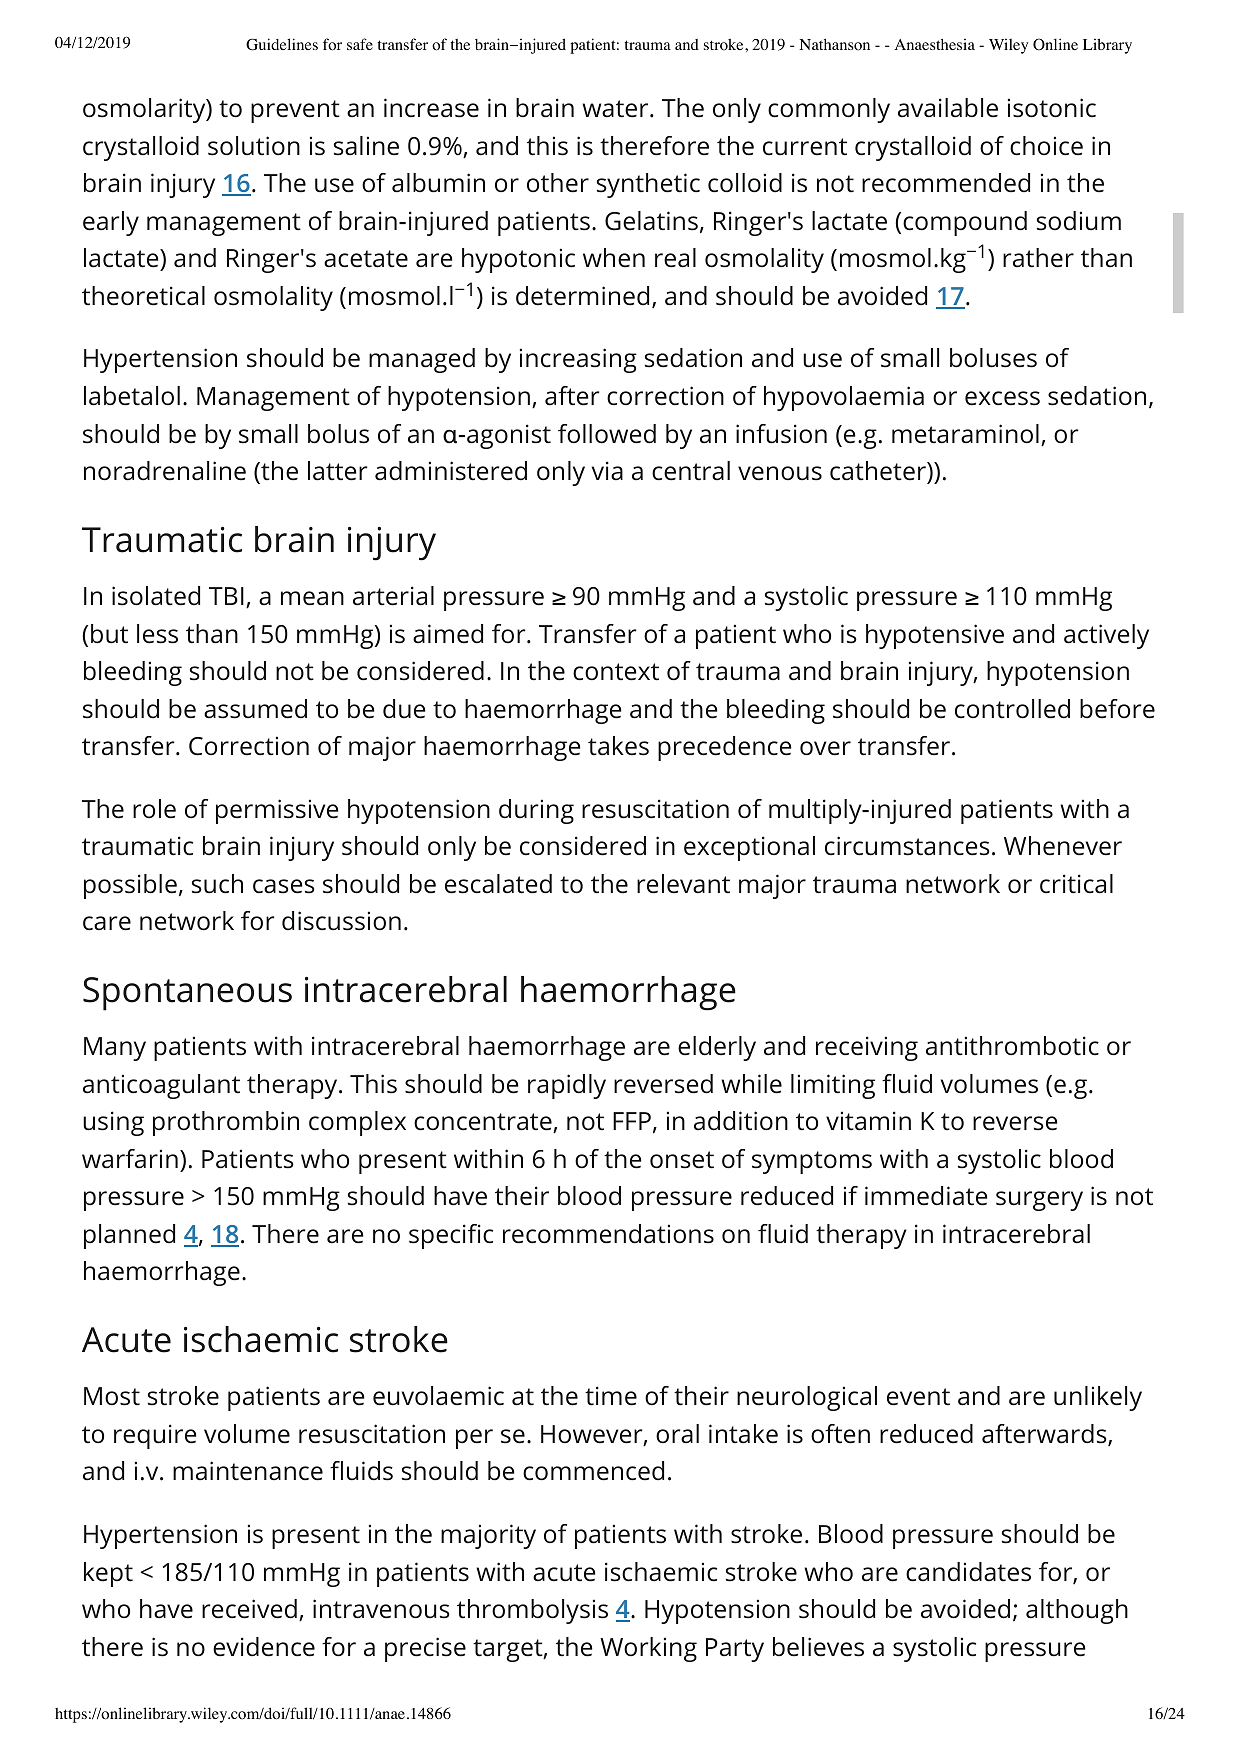 This page has width=1240, height=1755. What do you see at coordinates (968, 1572) in the page?
I see `candidates` at bounding box center [968, 1572].
